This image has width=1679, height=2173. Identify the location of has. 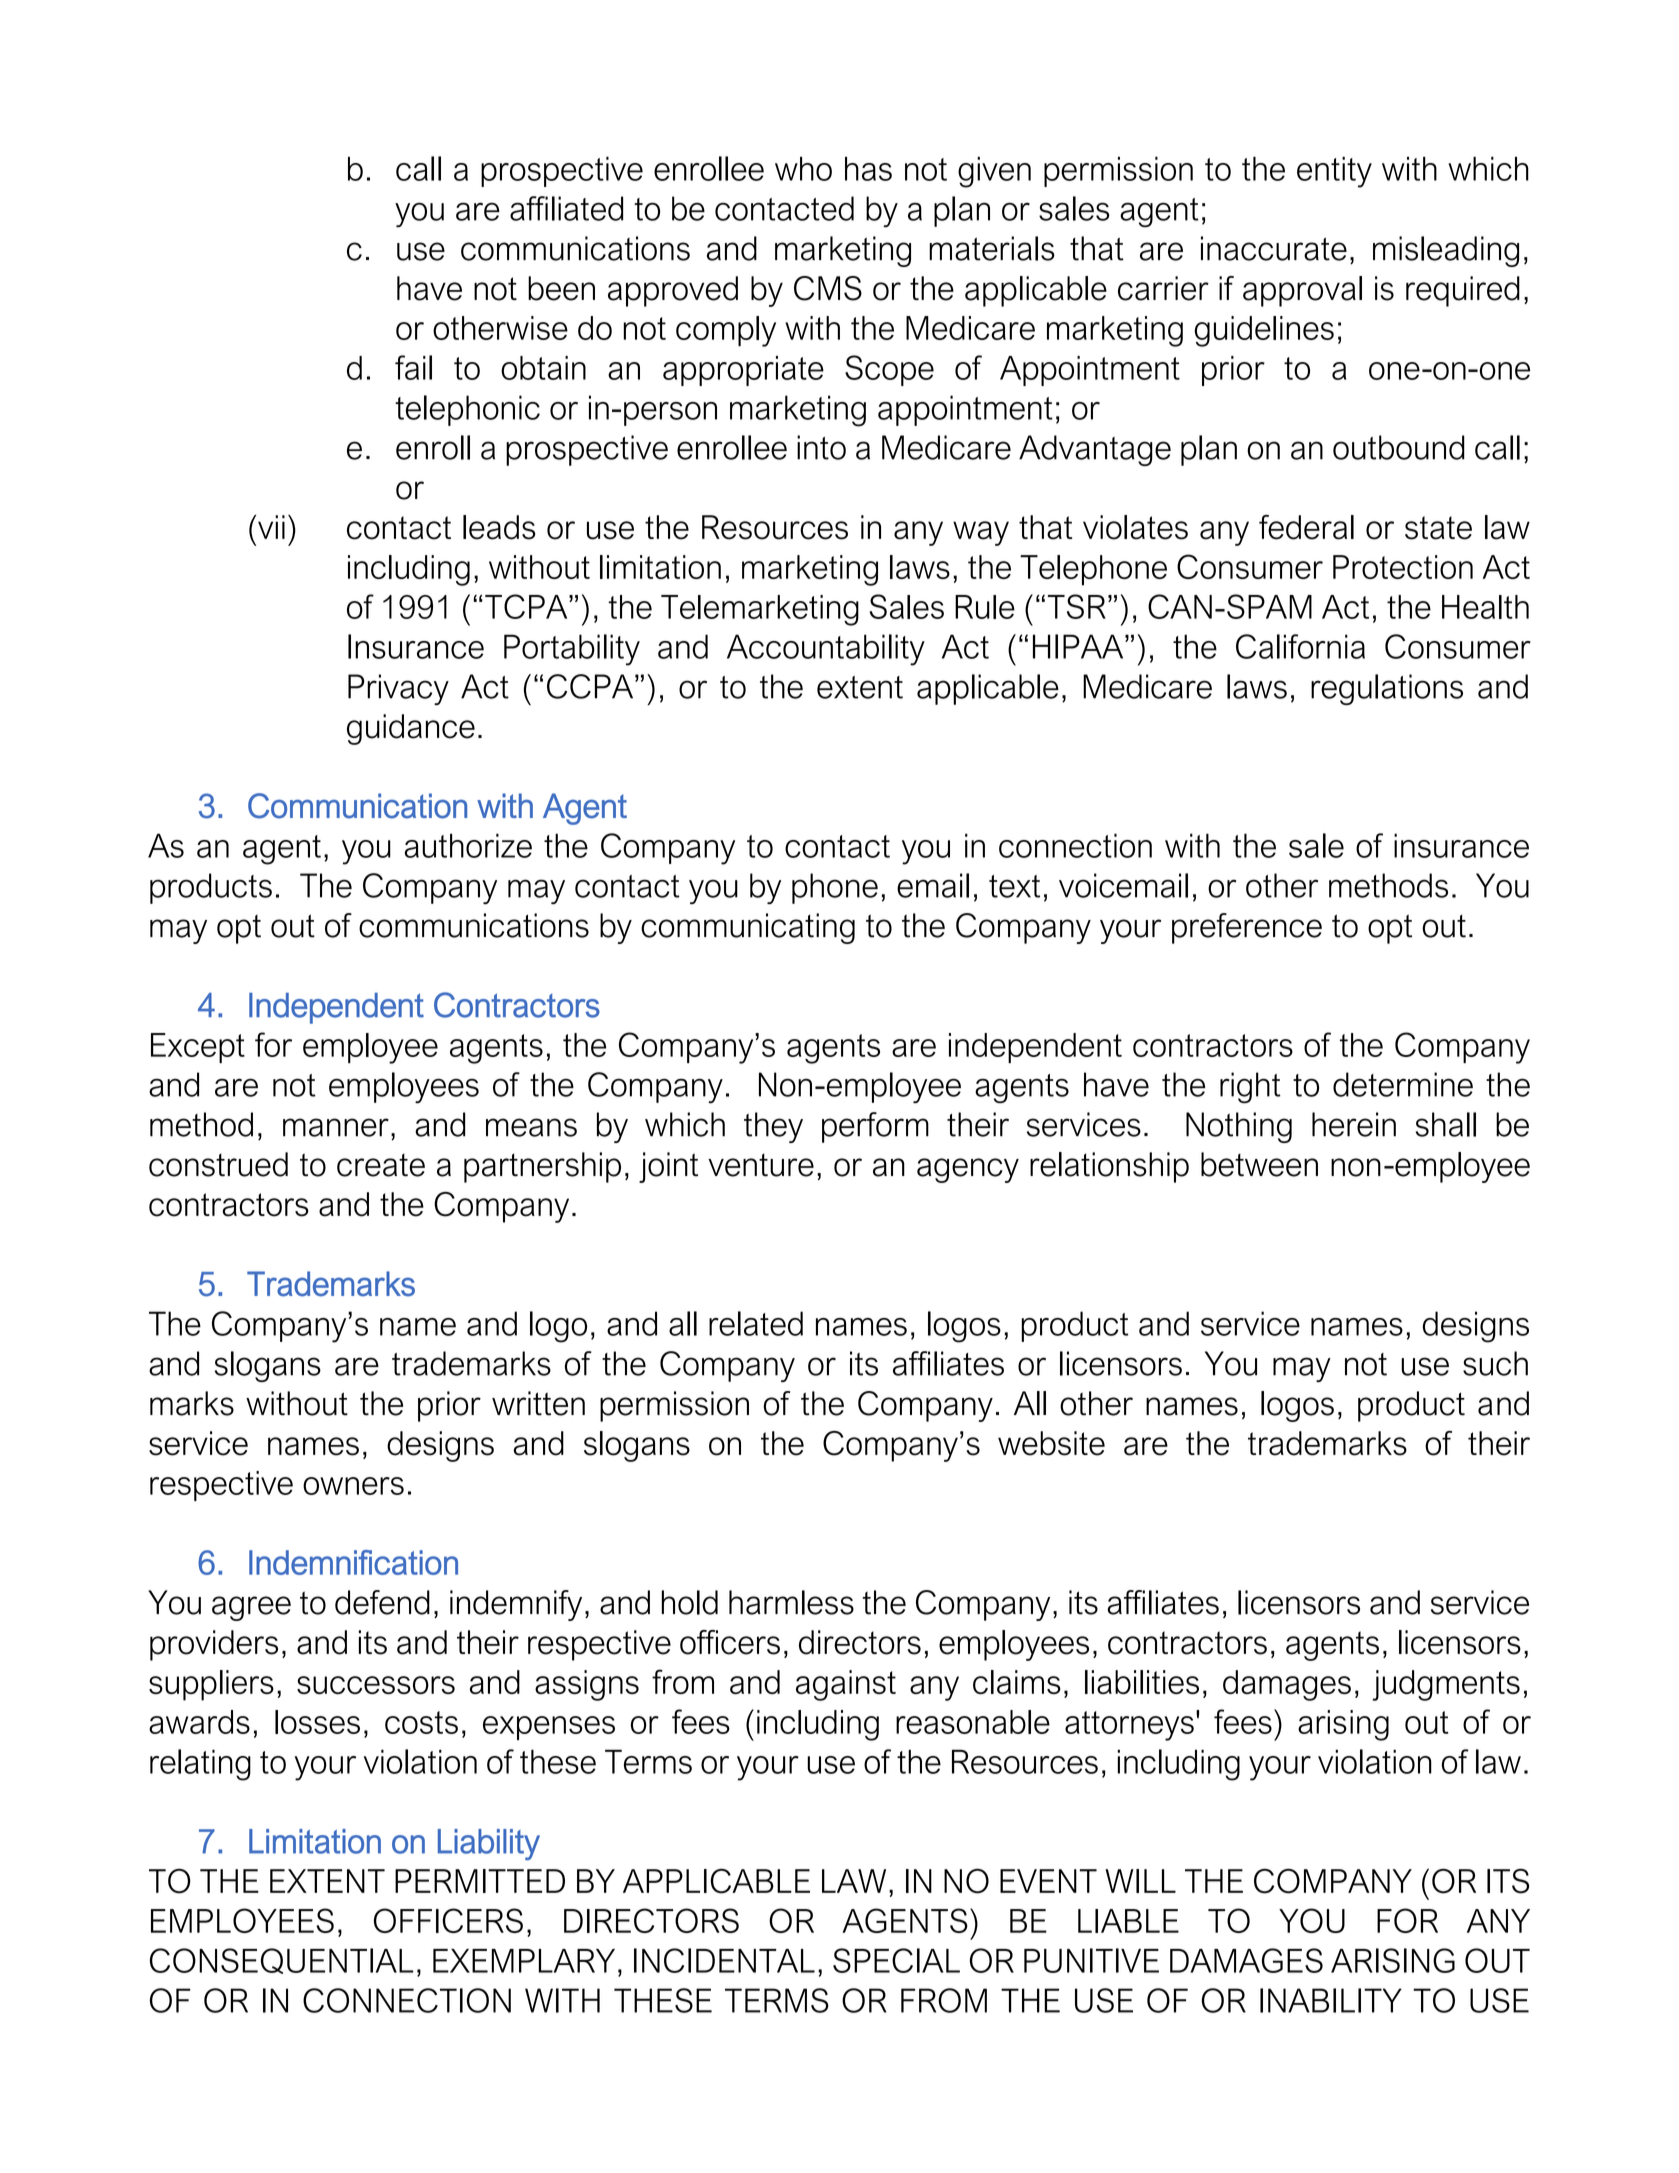
(868, 169).
